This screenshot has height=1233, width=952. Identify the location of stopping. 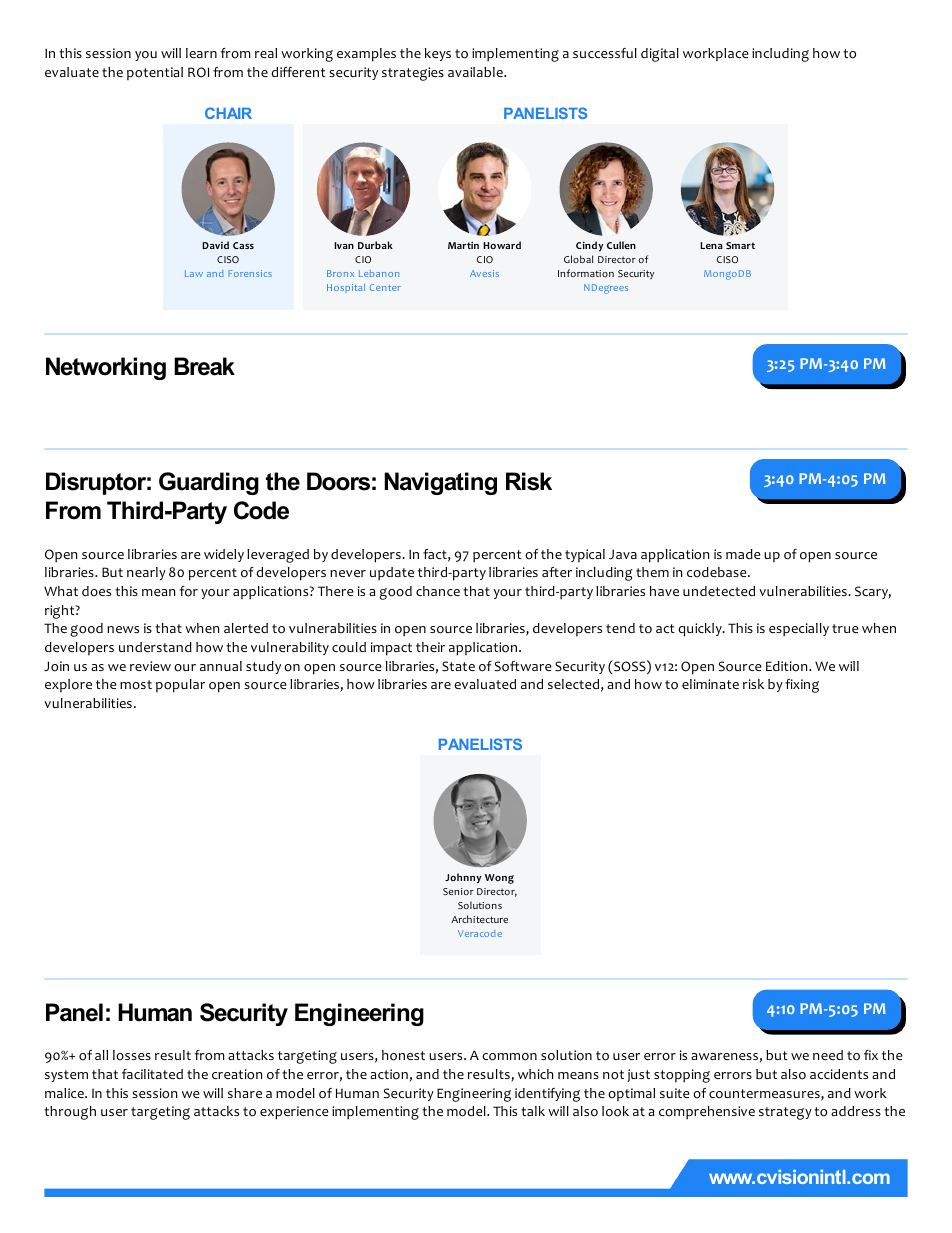
(682, 1076).
